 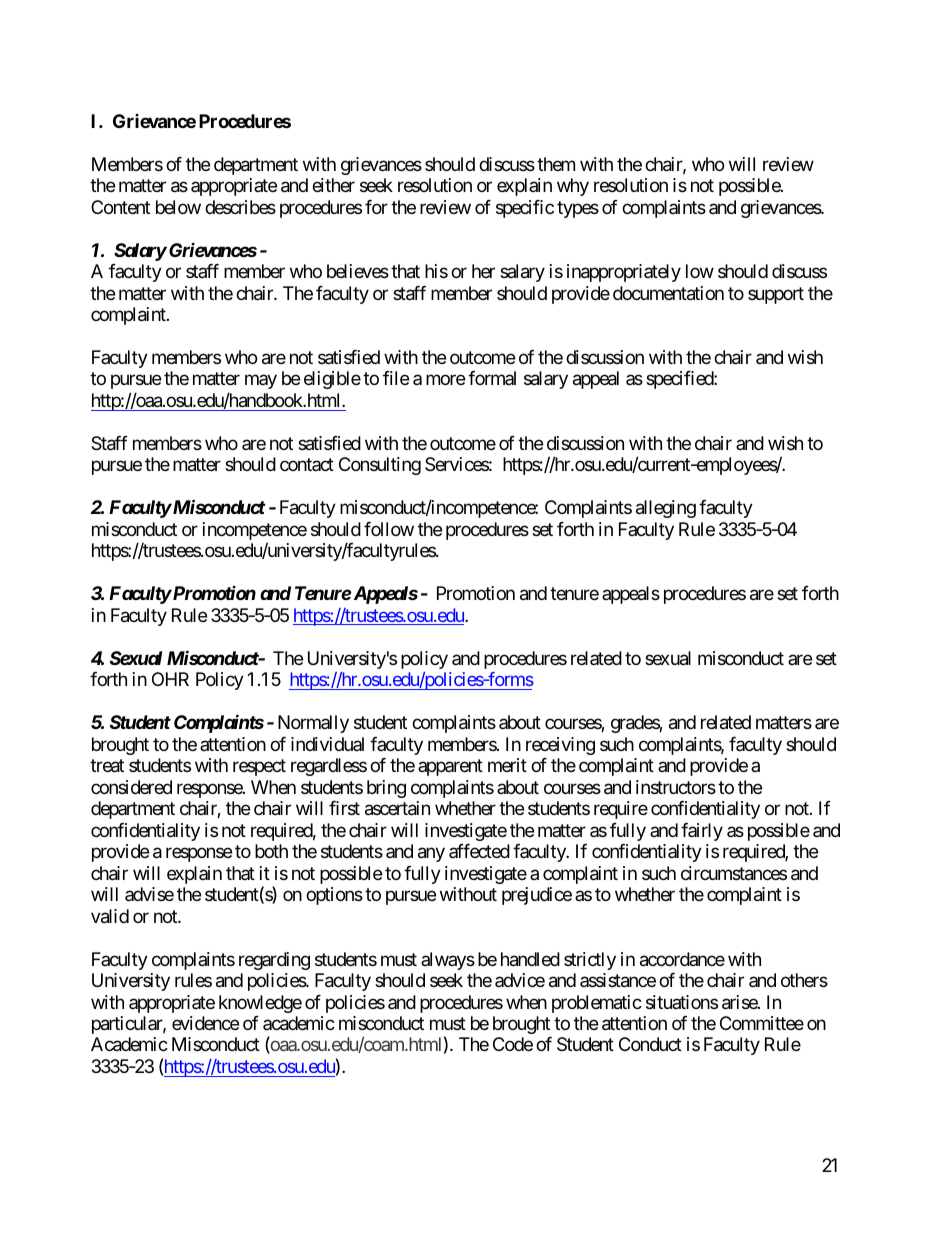 What do you see at coordinates (307, 465) in the screenshot?
I see `contact` at bounding box center [307, 465].
